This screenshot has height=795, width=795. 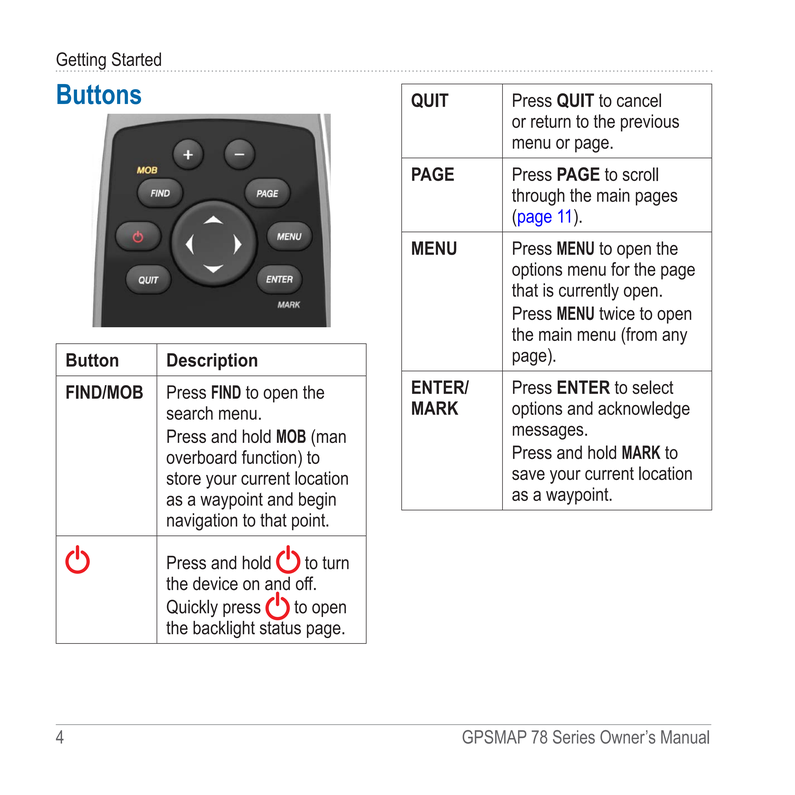 What do you see at coordinates (306, 583) in the screenshot?
I see `off` at bounding box center [306, 583].
